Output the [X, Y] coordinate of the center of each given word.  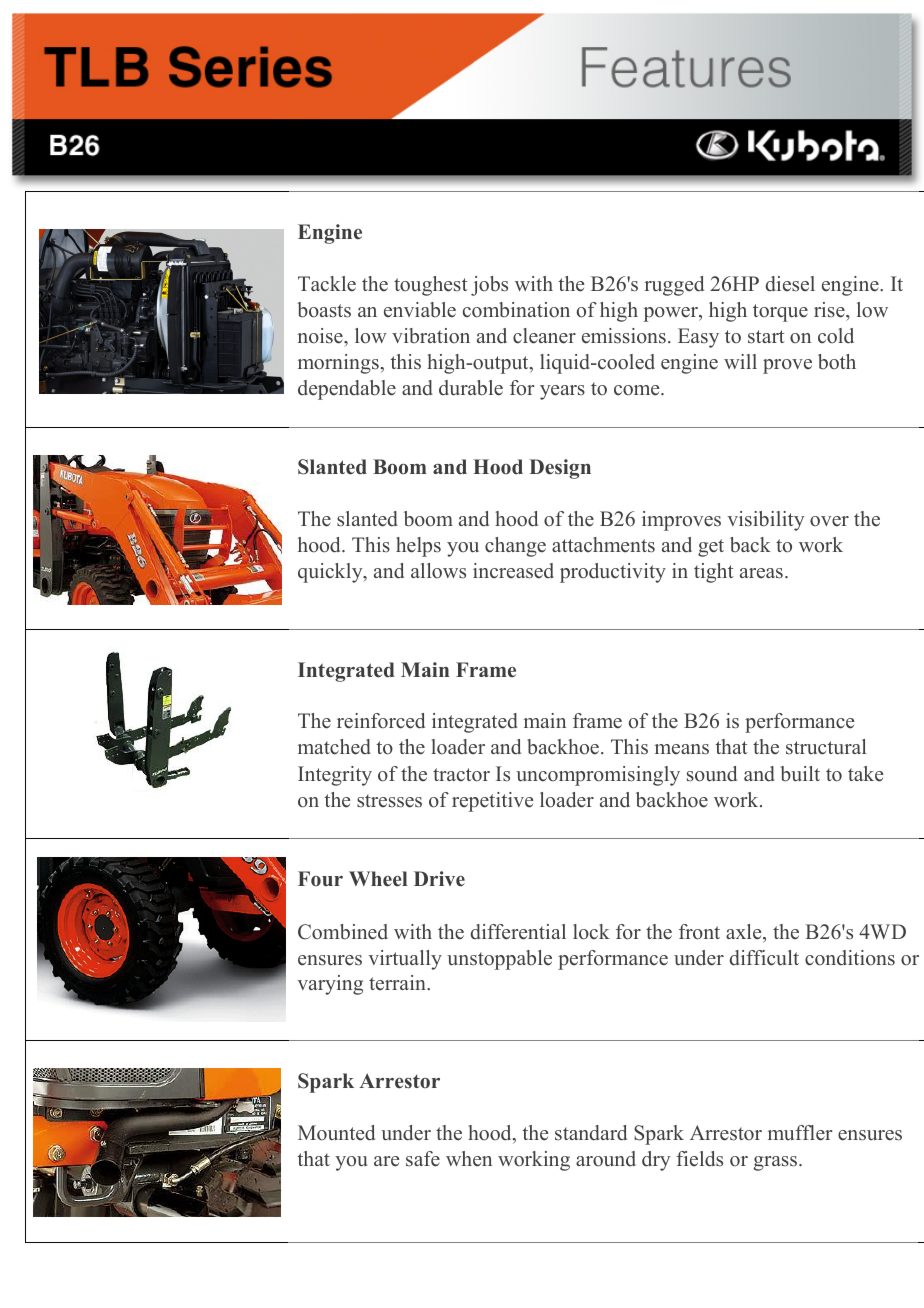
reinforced [381, 721]
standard [591, 1133]
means [682, 749]
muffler [800, 1133]
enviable [420, 310]
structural [826, 747]
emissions [624, 336]
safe [423, 1159]
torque [780, 313]
